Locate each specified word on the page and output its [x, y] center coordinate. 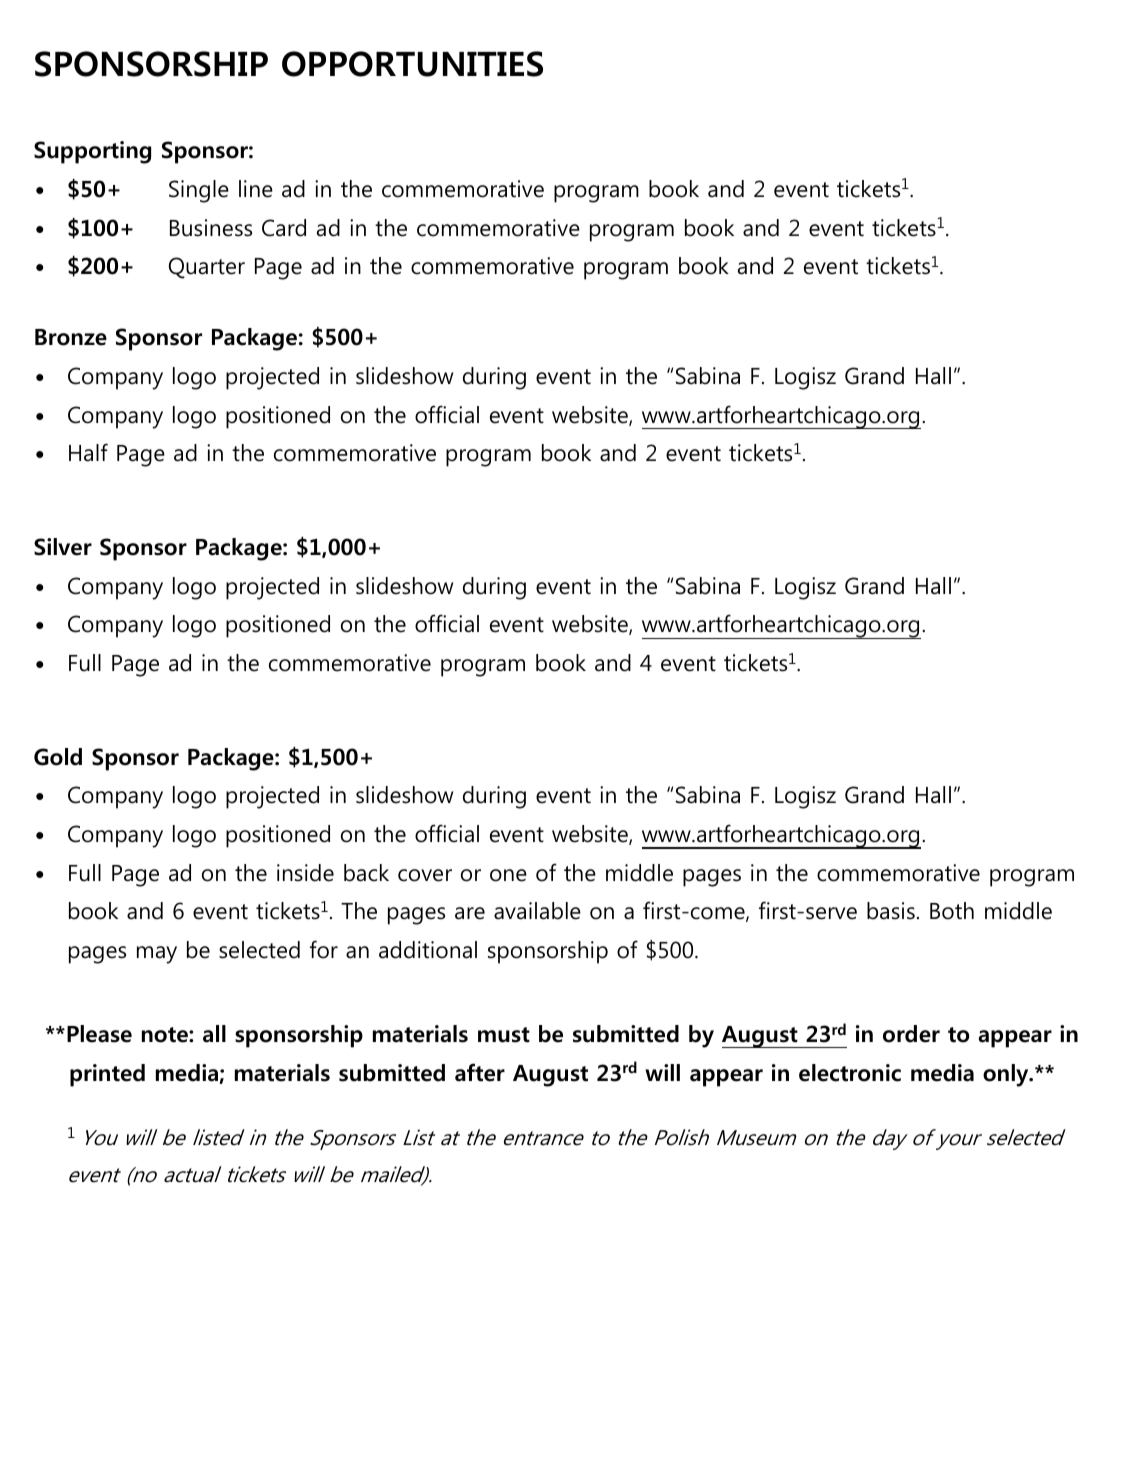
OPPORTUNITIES [412, 64]
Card [284, 228]
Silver [63, 547]
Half [88, 452]
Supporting [92, 152]
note [166, 1035]
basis [891, 911]
